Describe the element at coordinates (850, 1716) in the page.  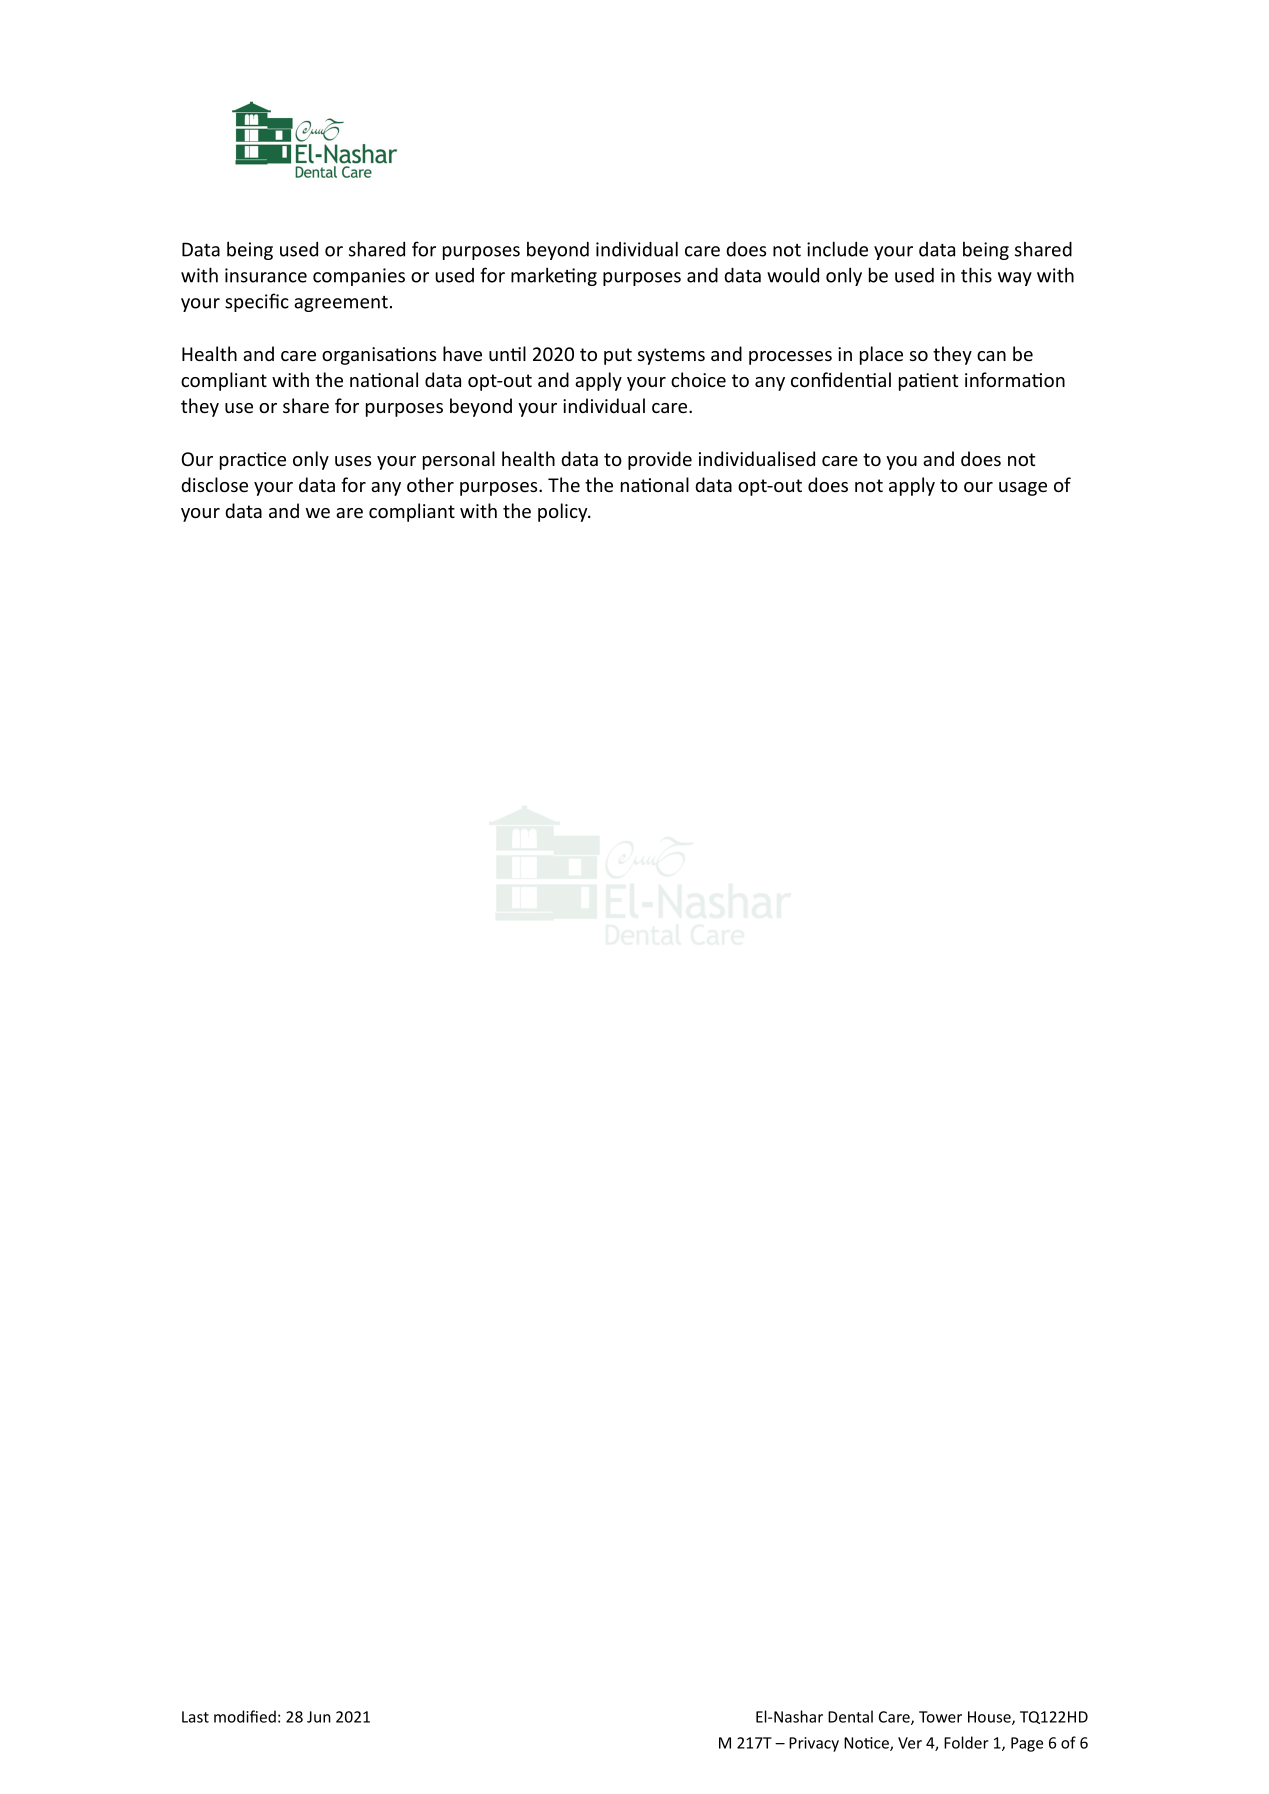
I see `Dental` at that location.
